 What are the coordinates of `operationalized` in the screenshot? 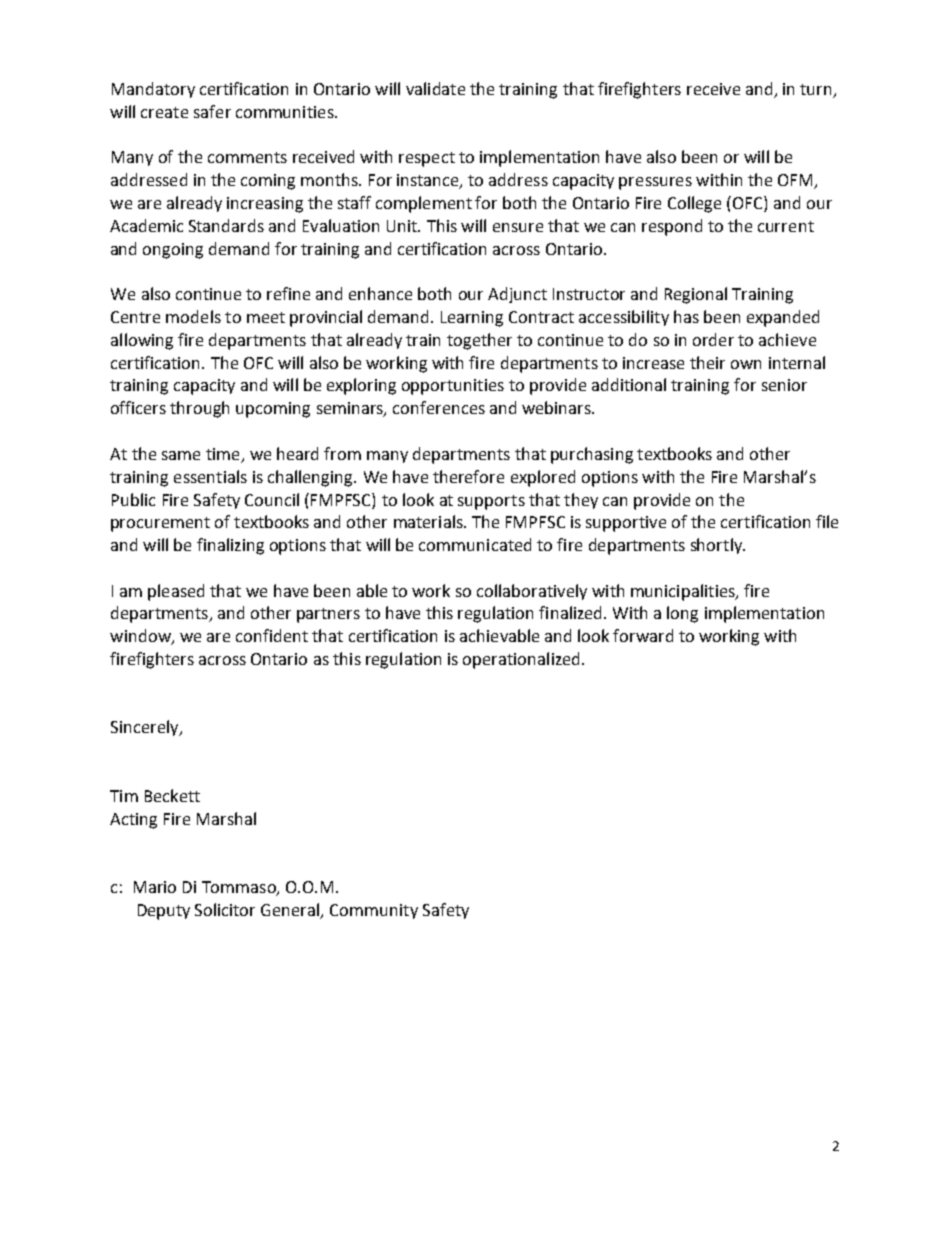 It's located at (521, 660).
